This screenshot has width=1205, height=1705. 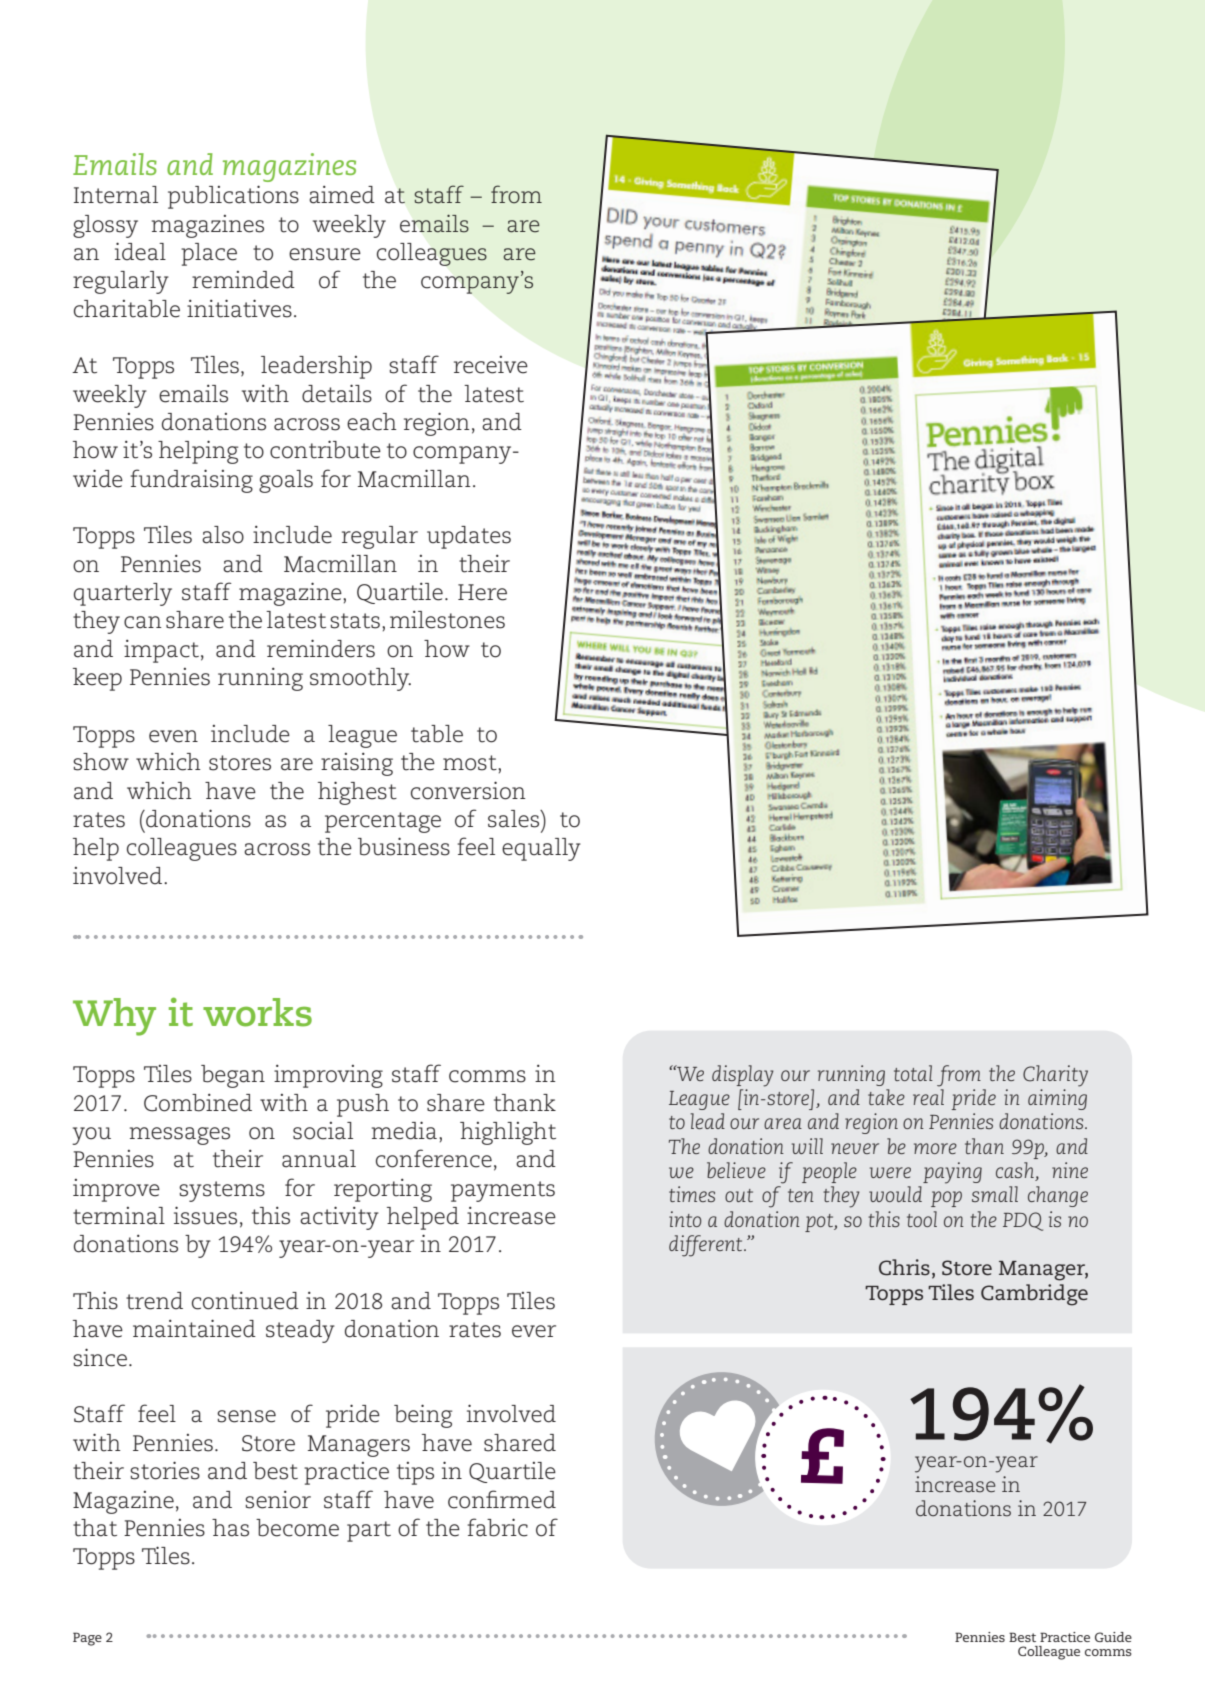 I want to click on aimed, so click(x=342, y=194).
